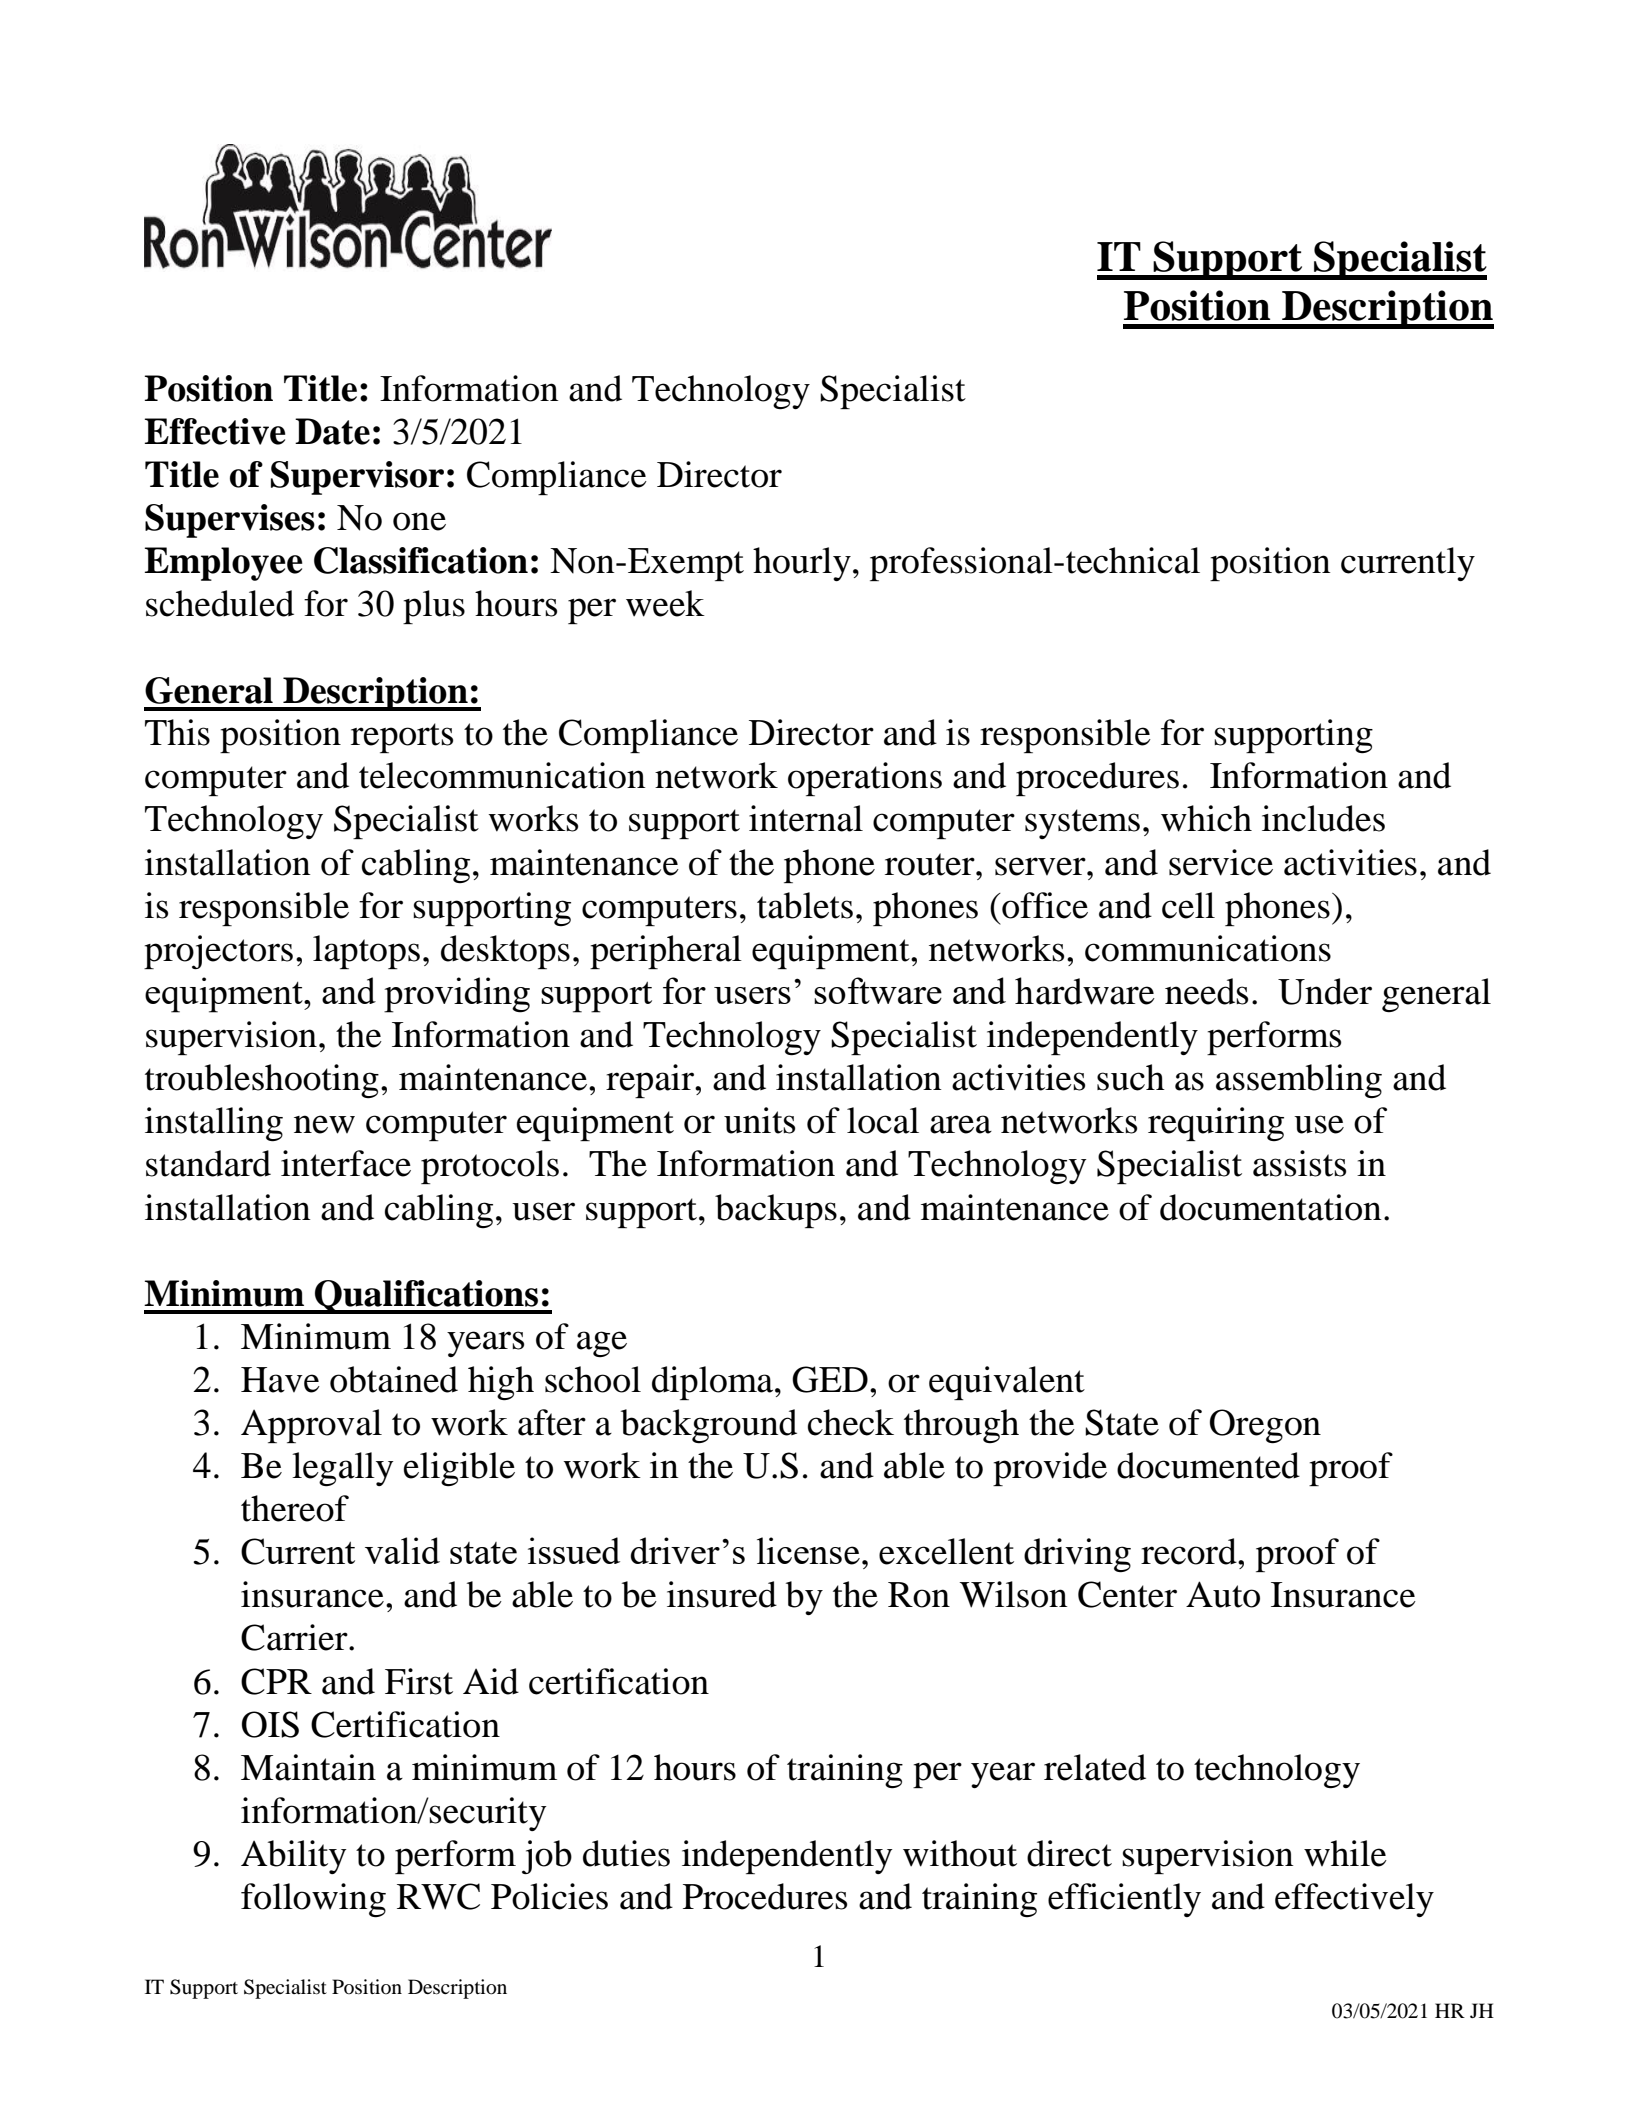 This screenshot has height=2120, width=1638. I want to click on interface, so click(346, 1163).
